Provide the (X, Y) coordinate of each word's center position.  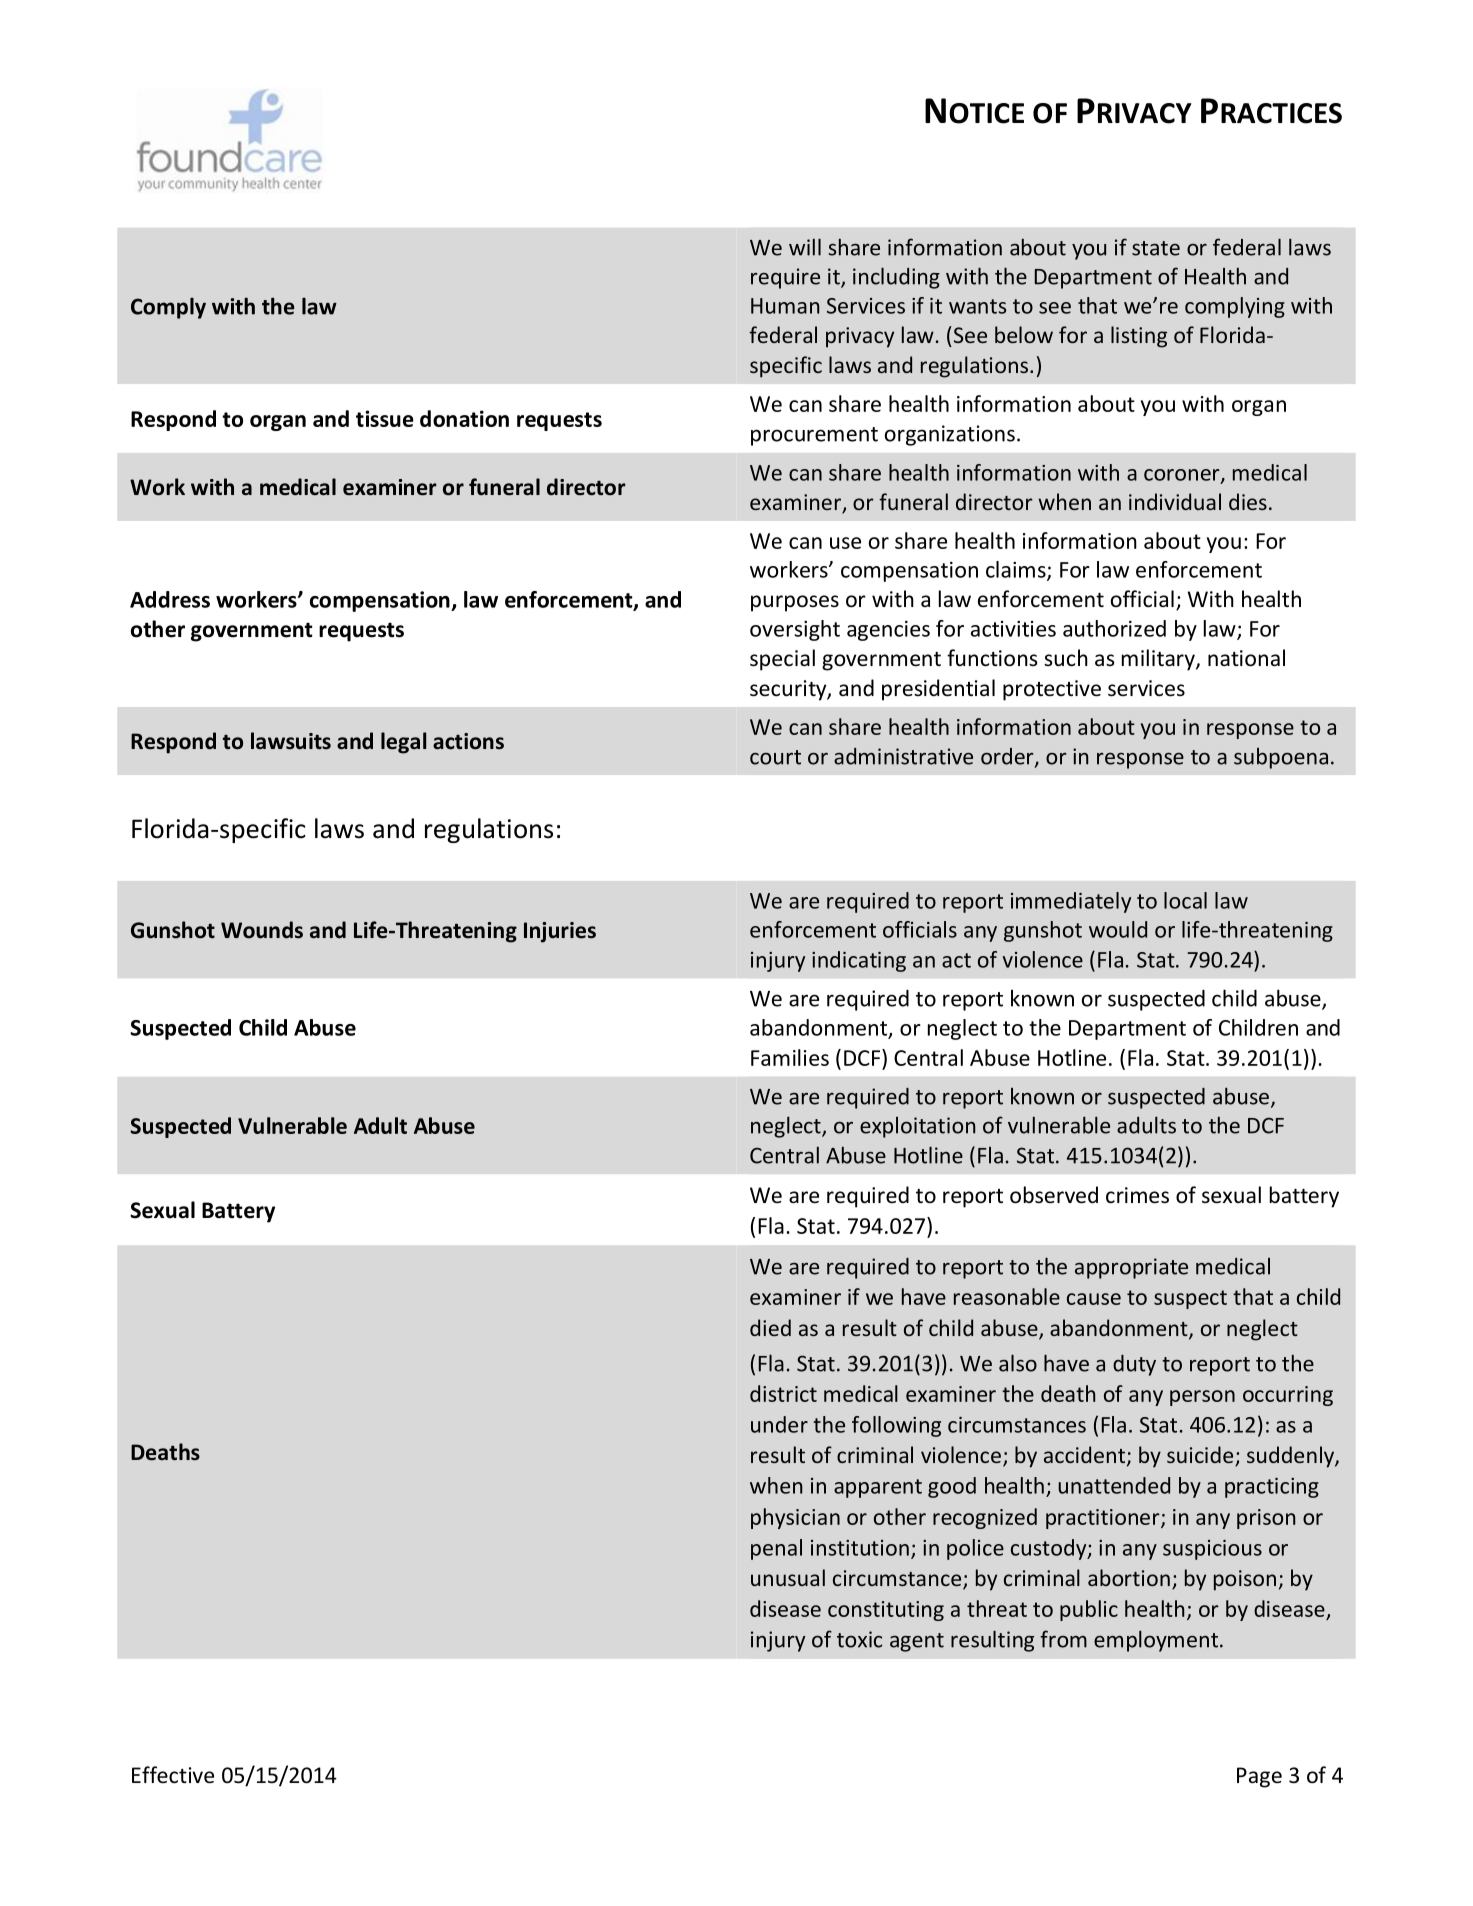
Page (1259, 1777)
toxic (859, 1639)
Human (785, 306)
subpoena (1281, 758)
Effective (173, 1775)
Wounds (262, 930)
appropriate (1131, 1268)
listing (1139, 337)
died (770, 1327)
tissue (385, 418)
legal (403, 743)
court (775, 757)
